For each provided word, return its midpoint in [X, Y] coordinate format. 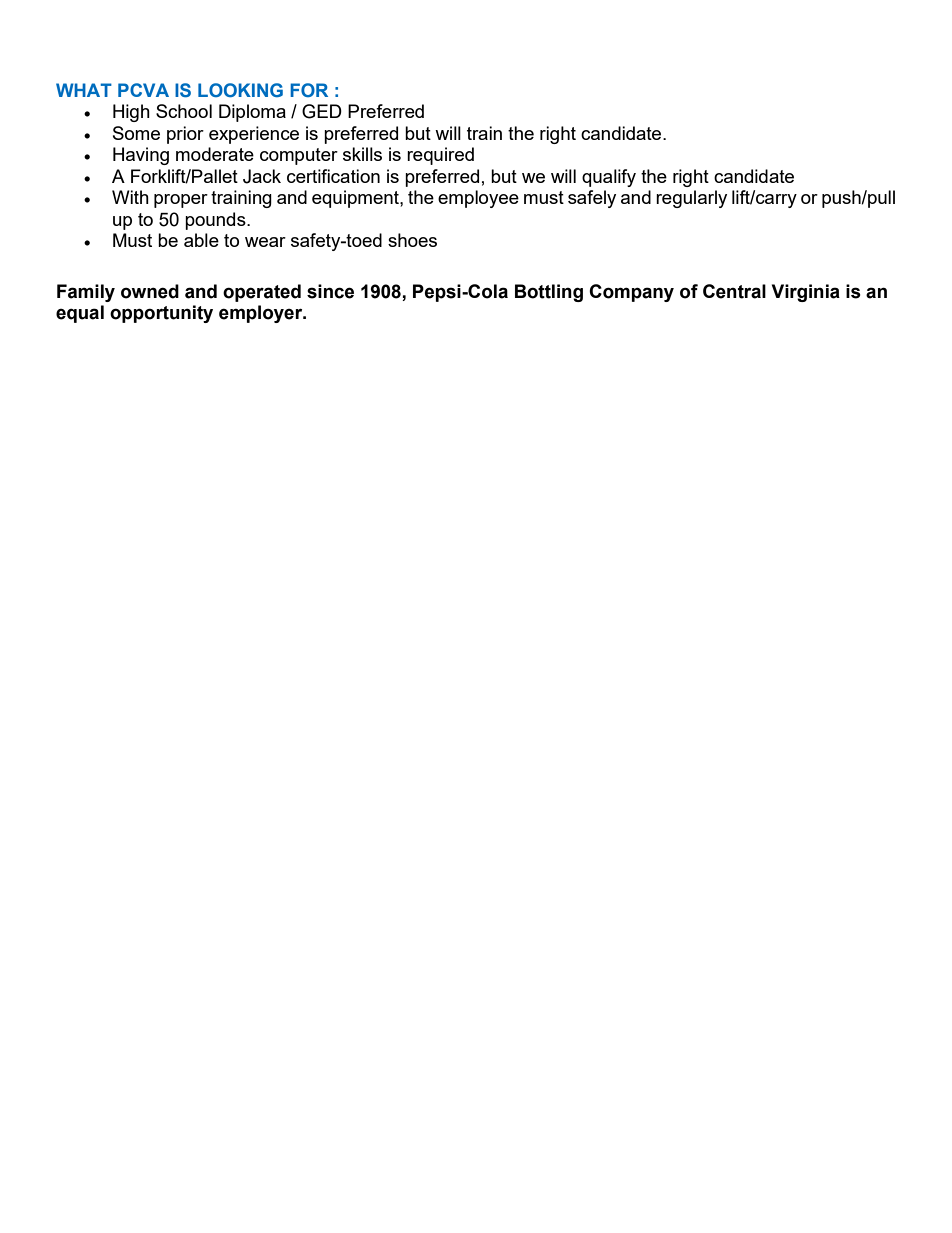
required [440, 156]
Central [734, 291]
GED [322, 111]
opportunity [161, 314]
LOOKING [240, 90]
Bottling [549, 293]
